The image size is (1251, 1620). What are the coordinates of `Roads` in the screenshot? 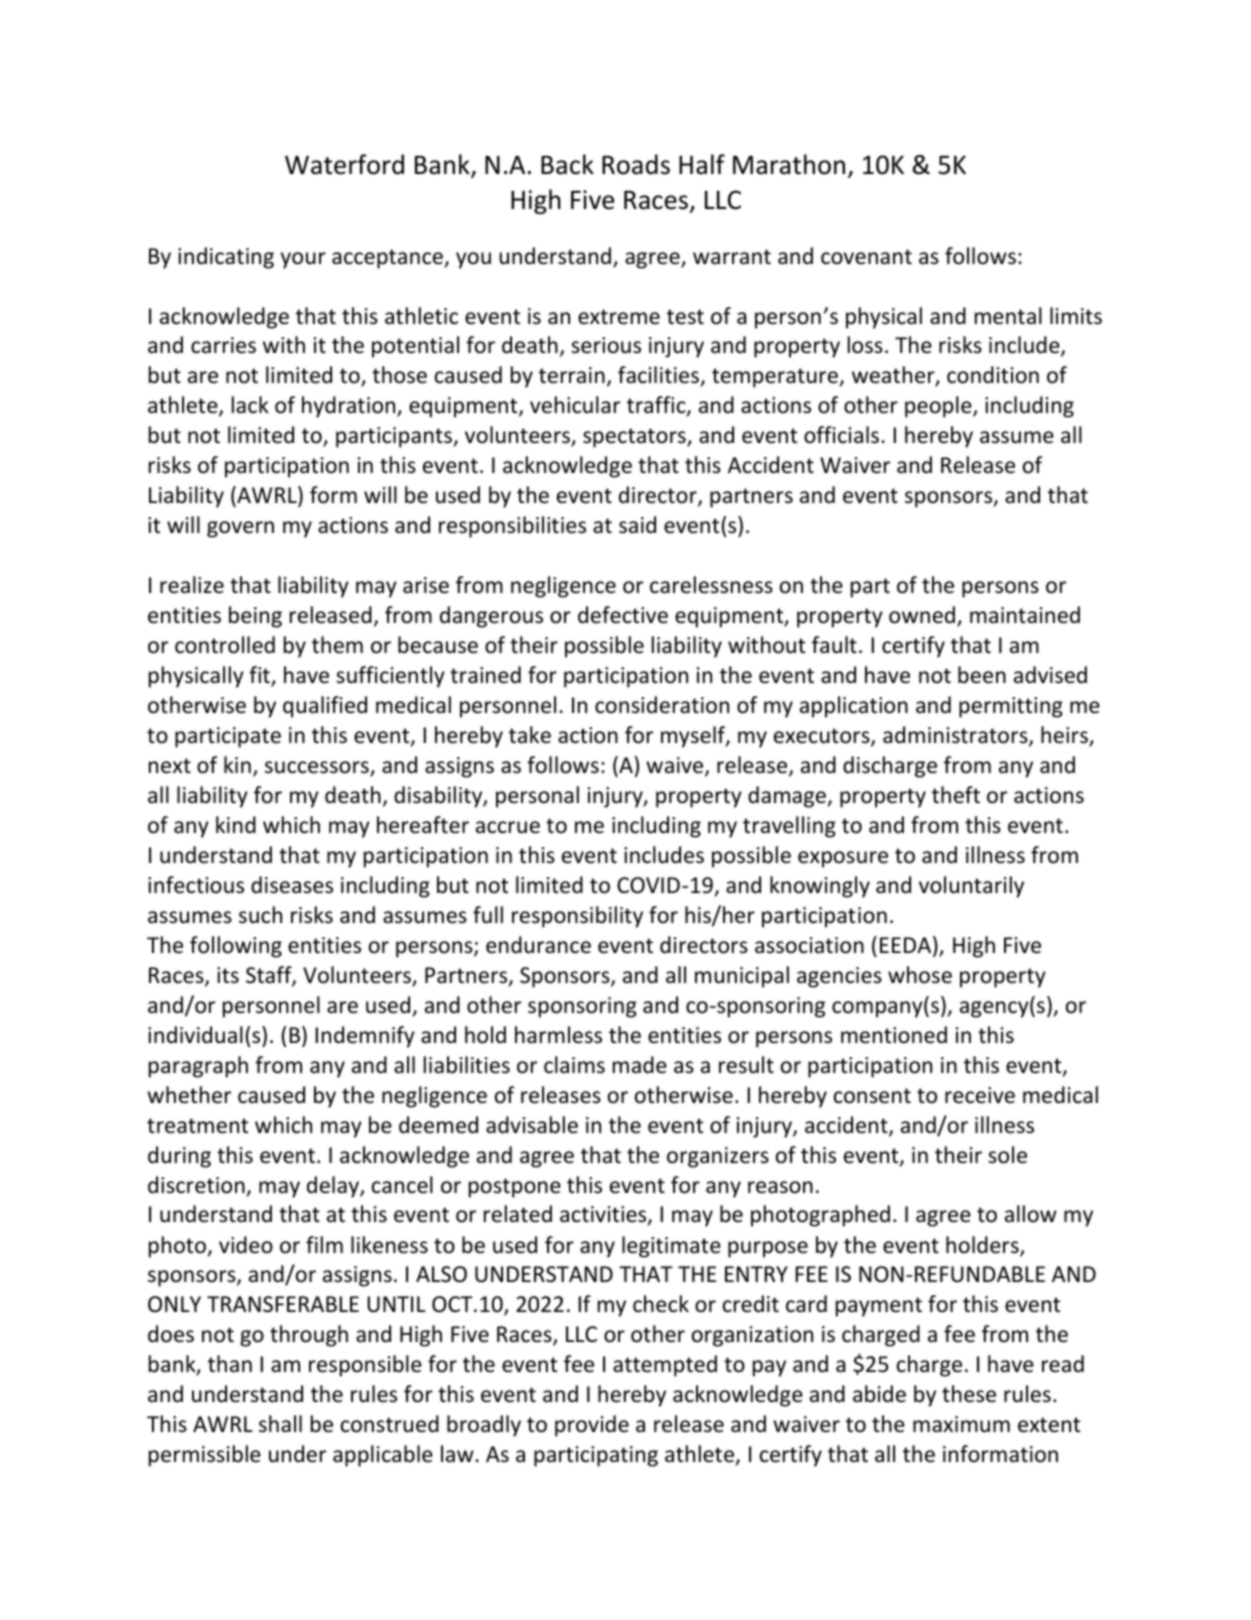 It's located at (636, 164).
